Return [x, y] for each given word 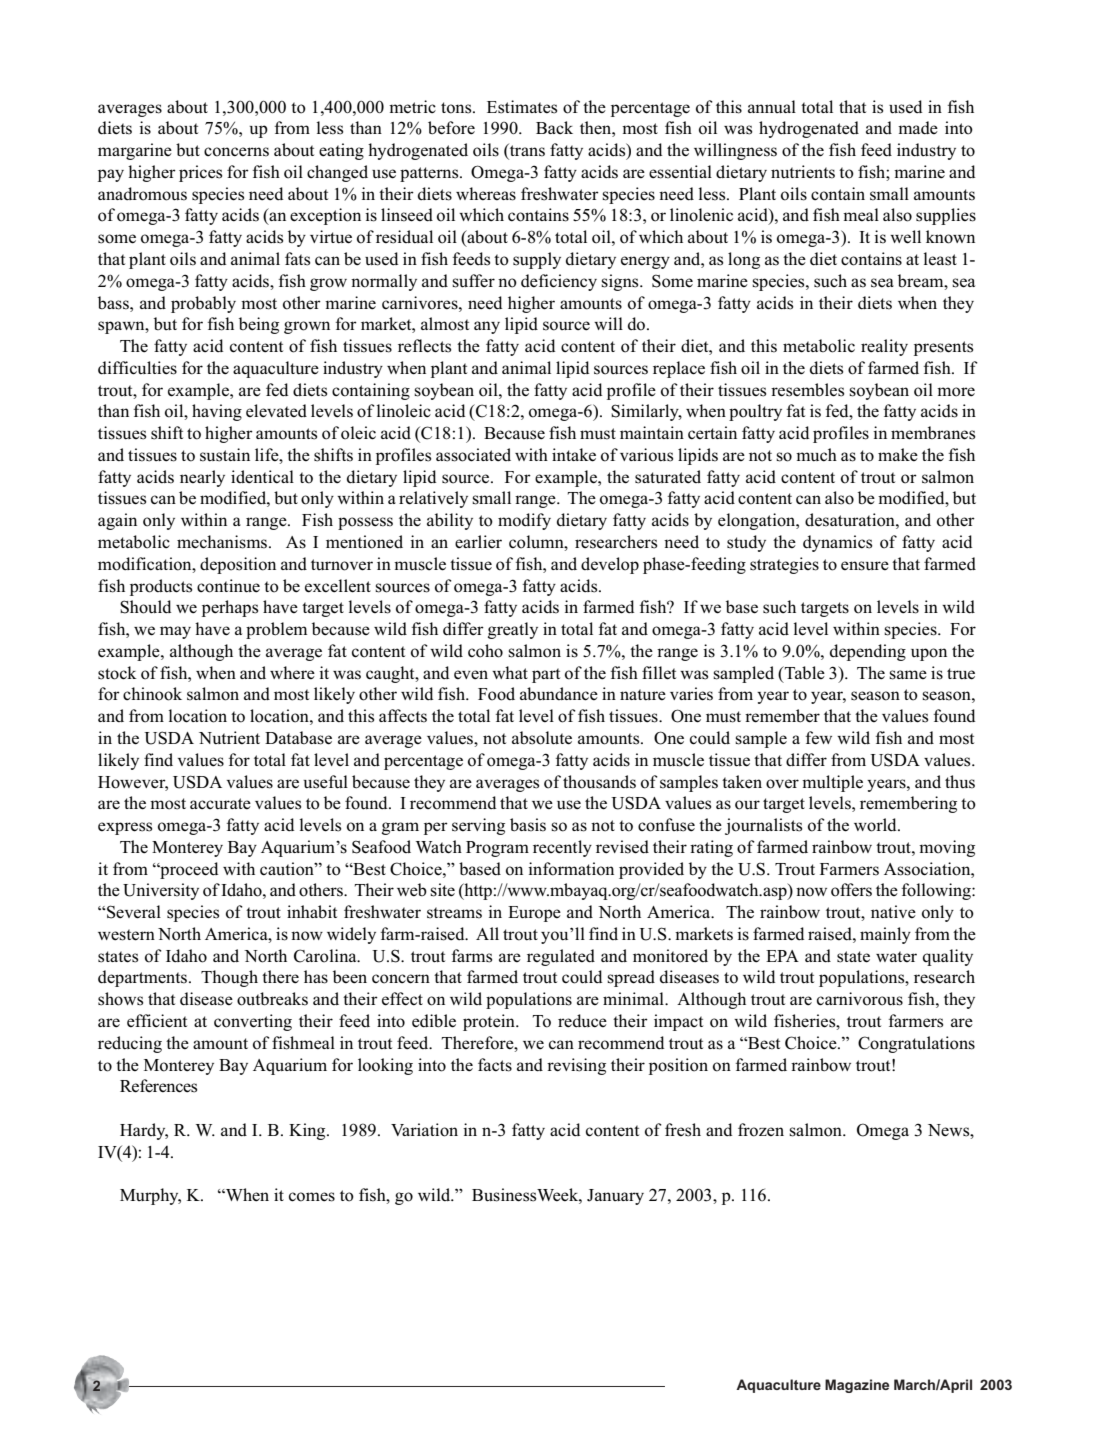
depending [868, 652]
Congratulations [916, 1044]
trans [526, 151]
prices [200, 173]
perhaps [230, 608]
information [571, 869]
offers [851, 890]
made [918, 128]
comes [312, 1197]
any [487, 327]
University [161, 891]
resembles [807, 390]
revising [576, 1066]
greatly [513, 630]
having [217, 412]
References [158, 1086]
